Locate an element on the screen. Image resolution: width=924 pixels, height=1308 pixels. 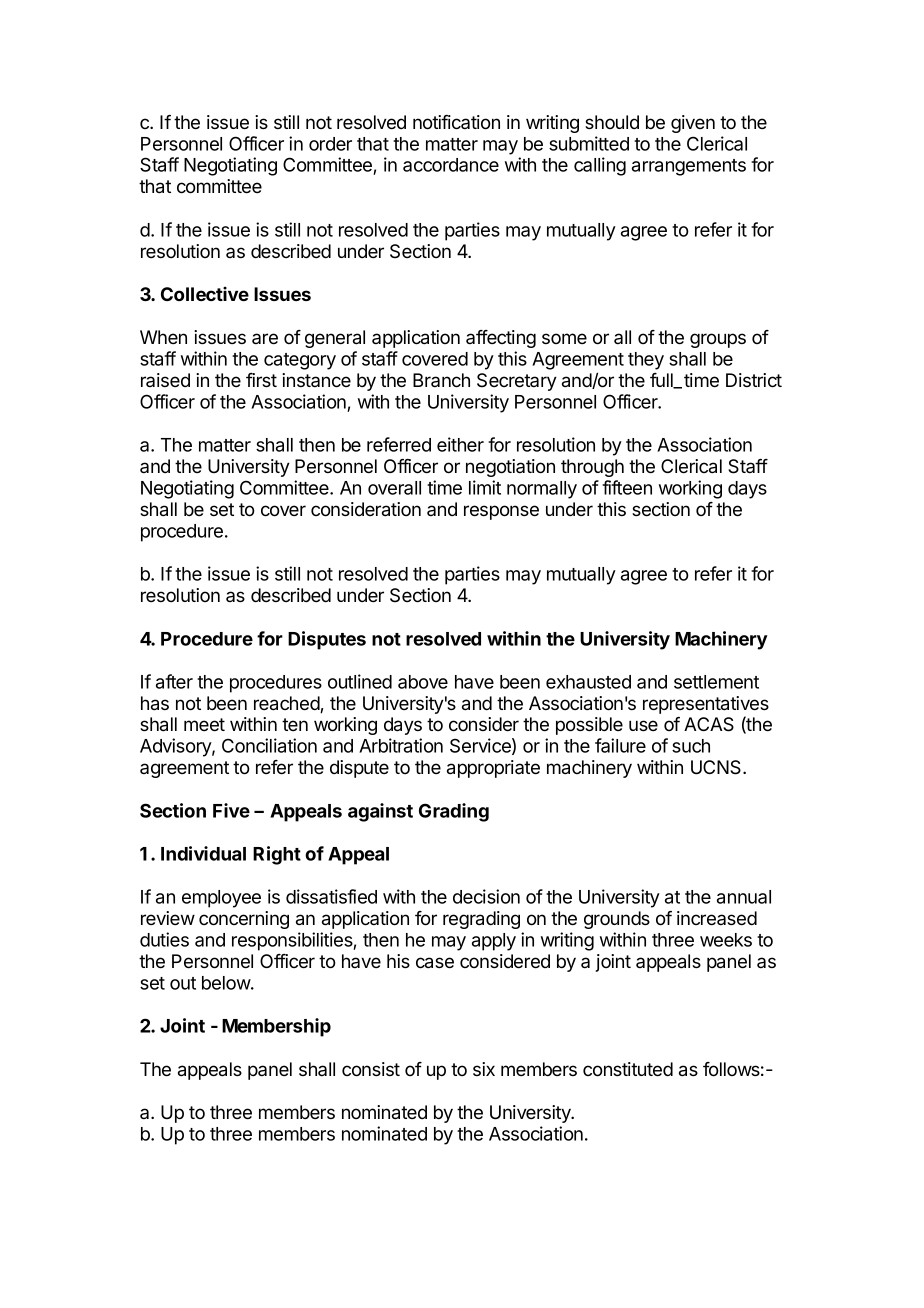
such is located at coordinates (691, 746).
